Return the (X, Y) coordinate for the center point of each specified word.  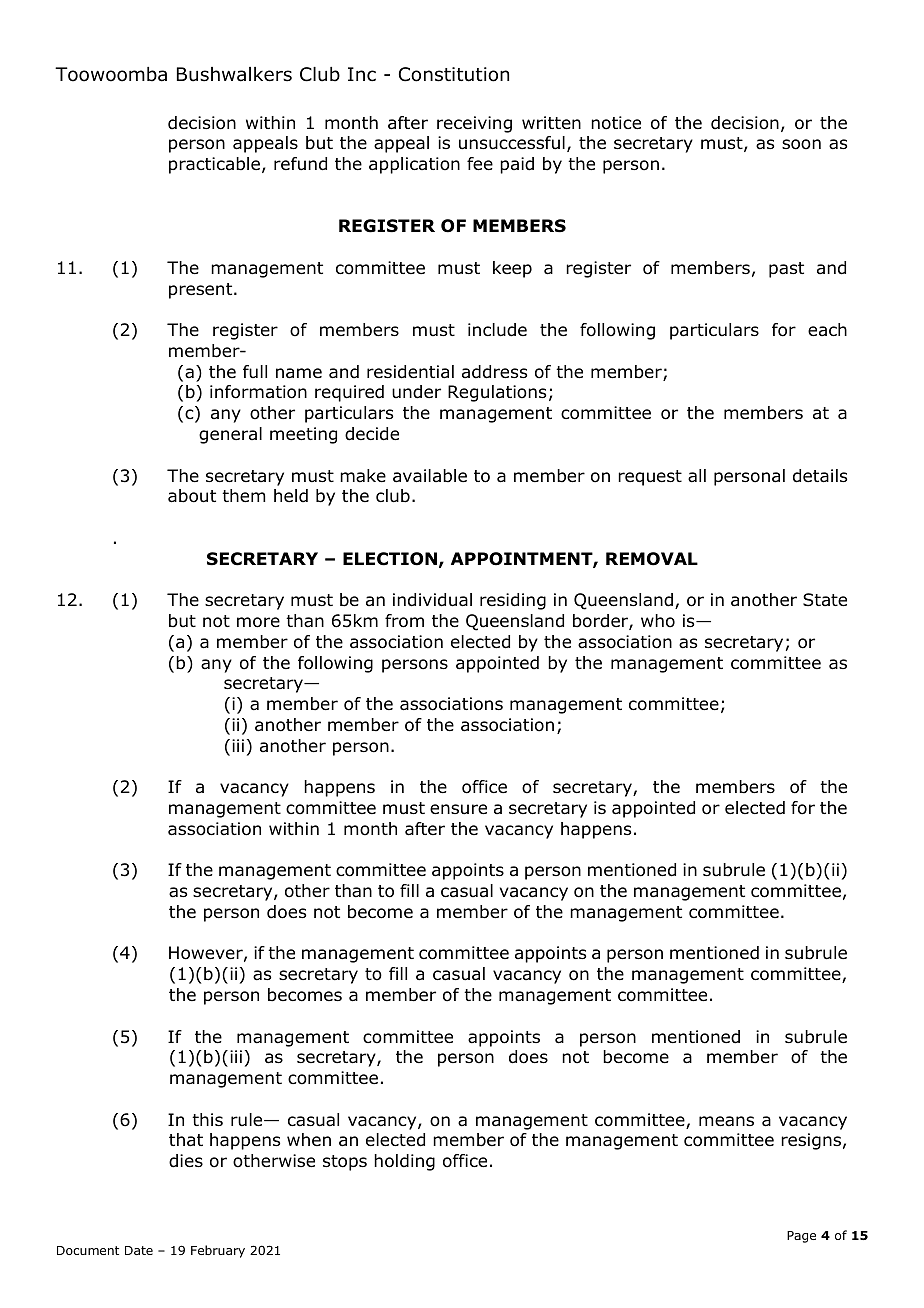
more (258, 622)
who (658, 621)
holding (404, 1162)
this (207, 1119)
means (726, 1121)
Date (139, 1250)
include (497, 330)
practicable (214, 165)
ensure (458, 809)
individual (432, 600)
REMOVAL (652, 559)
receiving (474, 124)
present (202, 291)
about (192, 496)
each (827, 330)
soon (801, 144)
